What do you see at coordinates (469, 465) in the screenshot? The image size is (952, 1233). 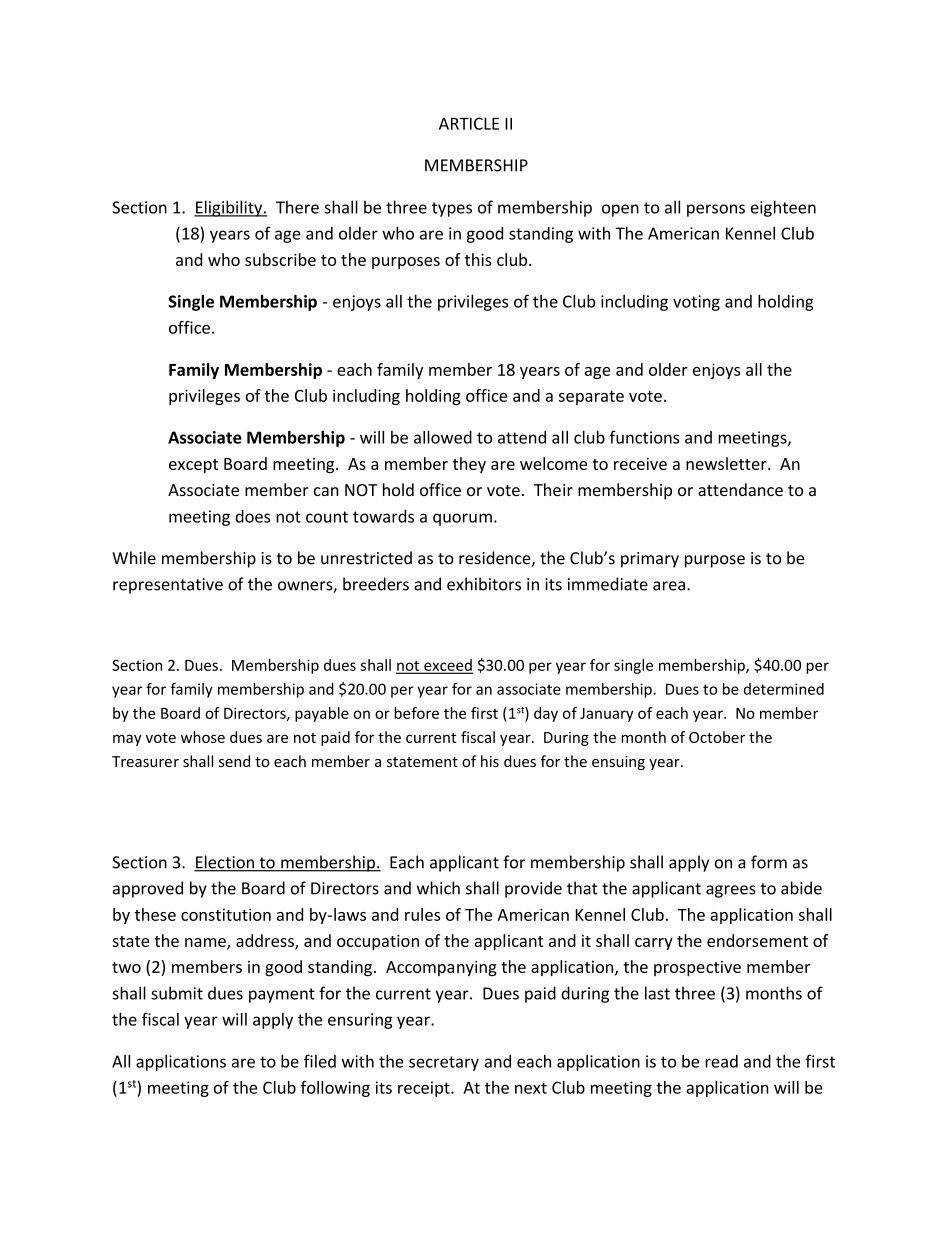 I see `they` at bounding box center [469, 465].
